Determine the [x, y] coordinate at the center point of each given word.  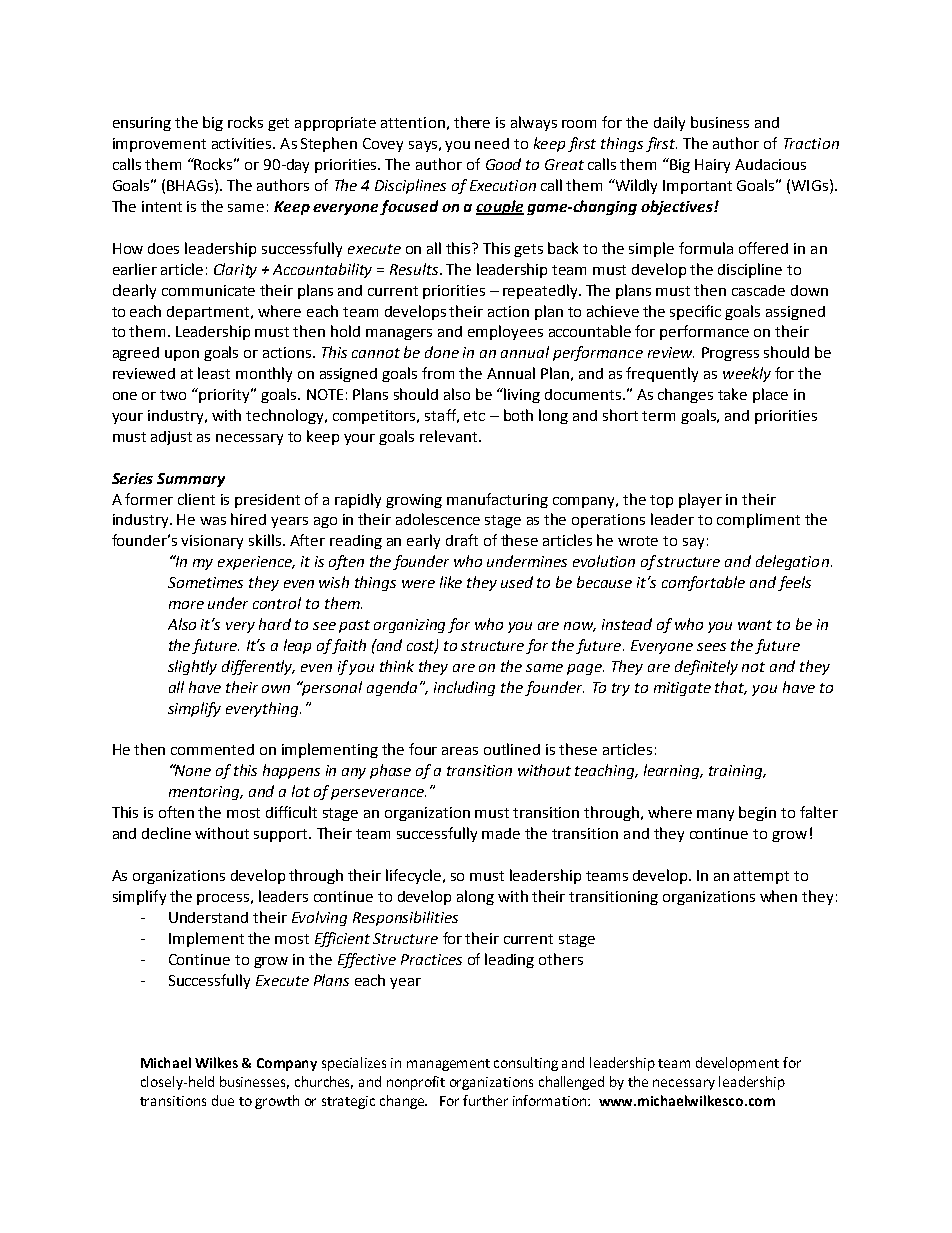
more [186, 605]
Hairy [712, 166]
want [755, 625]
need [492, 143]
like [451, 582]
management [448, 1065]
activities [243, 143]
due [223, 1100]
